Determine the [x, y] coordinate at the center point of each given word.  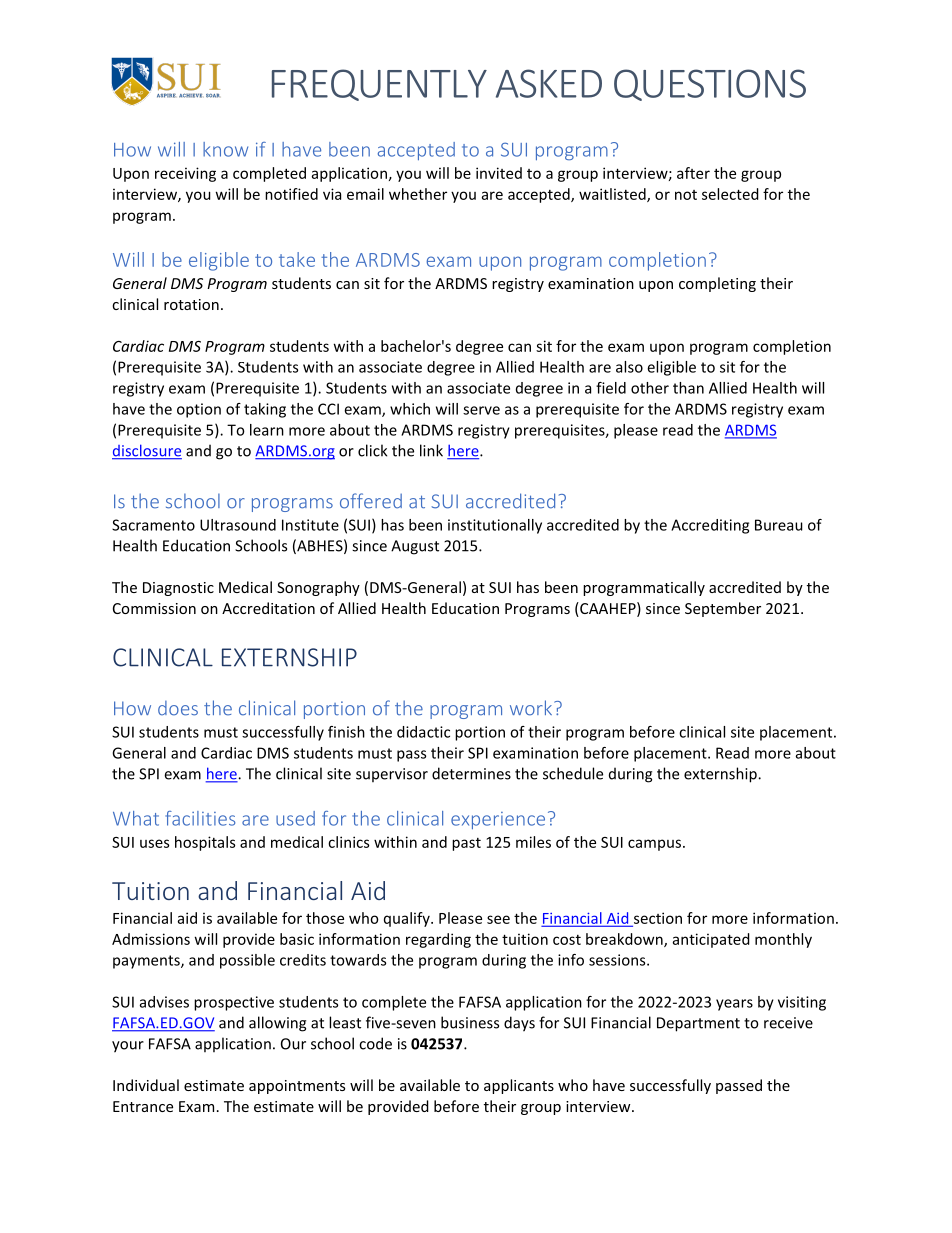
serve [481, 410]
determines [471, 773]
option [199, 410]
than [688, 388]
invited [499, 173]
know [225, 149]
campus [654, 845]
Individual [146, 1085]
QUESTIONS [710, 85]
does [178, 708]
